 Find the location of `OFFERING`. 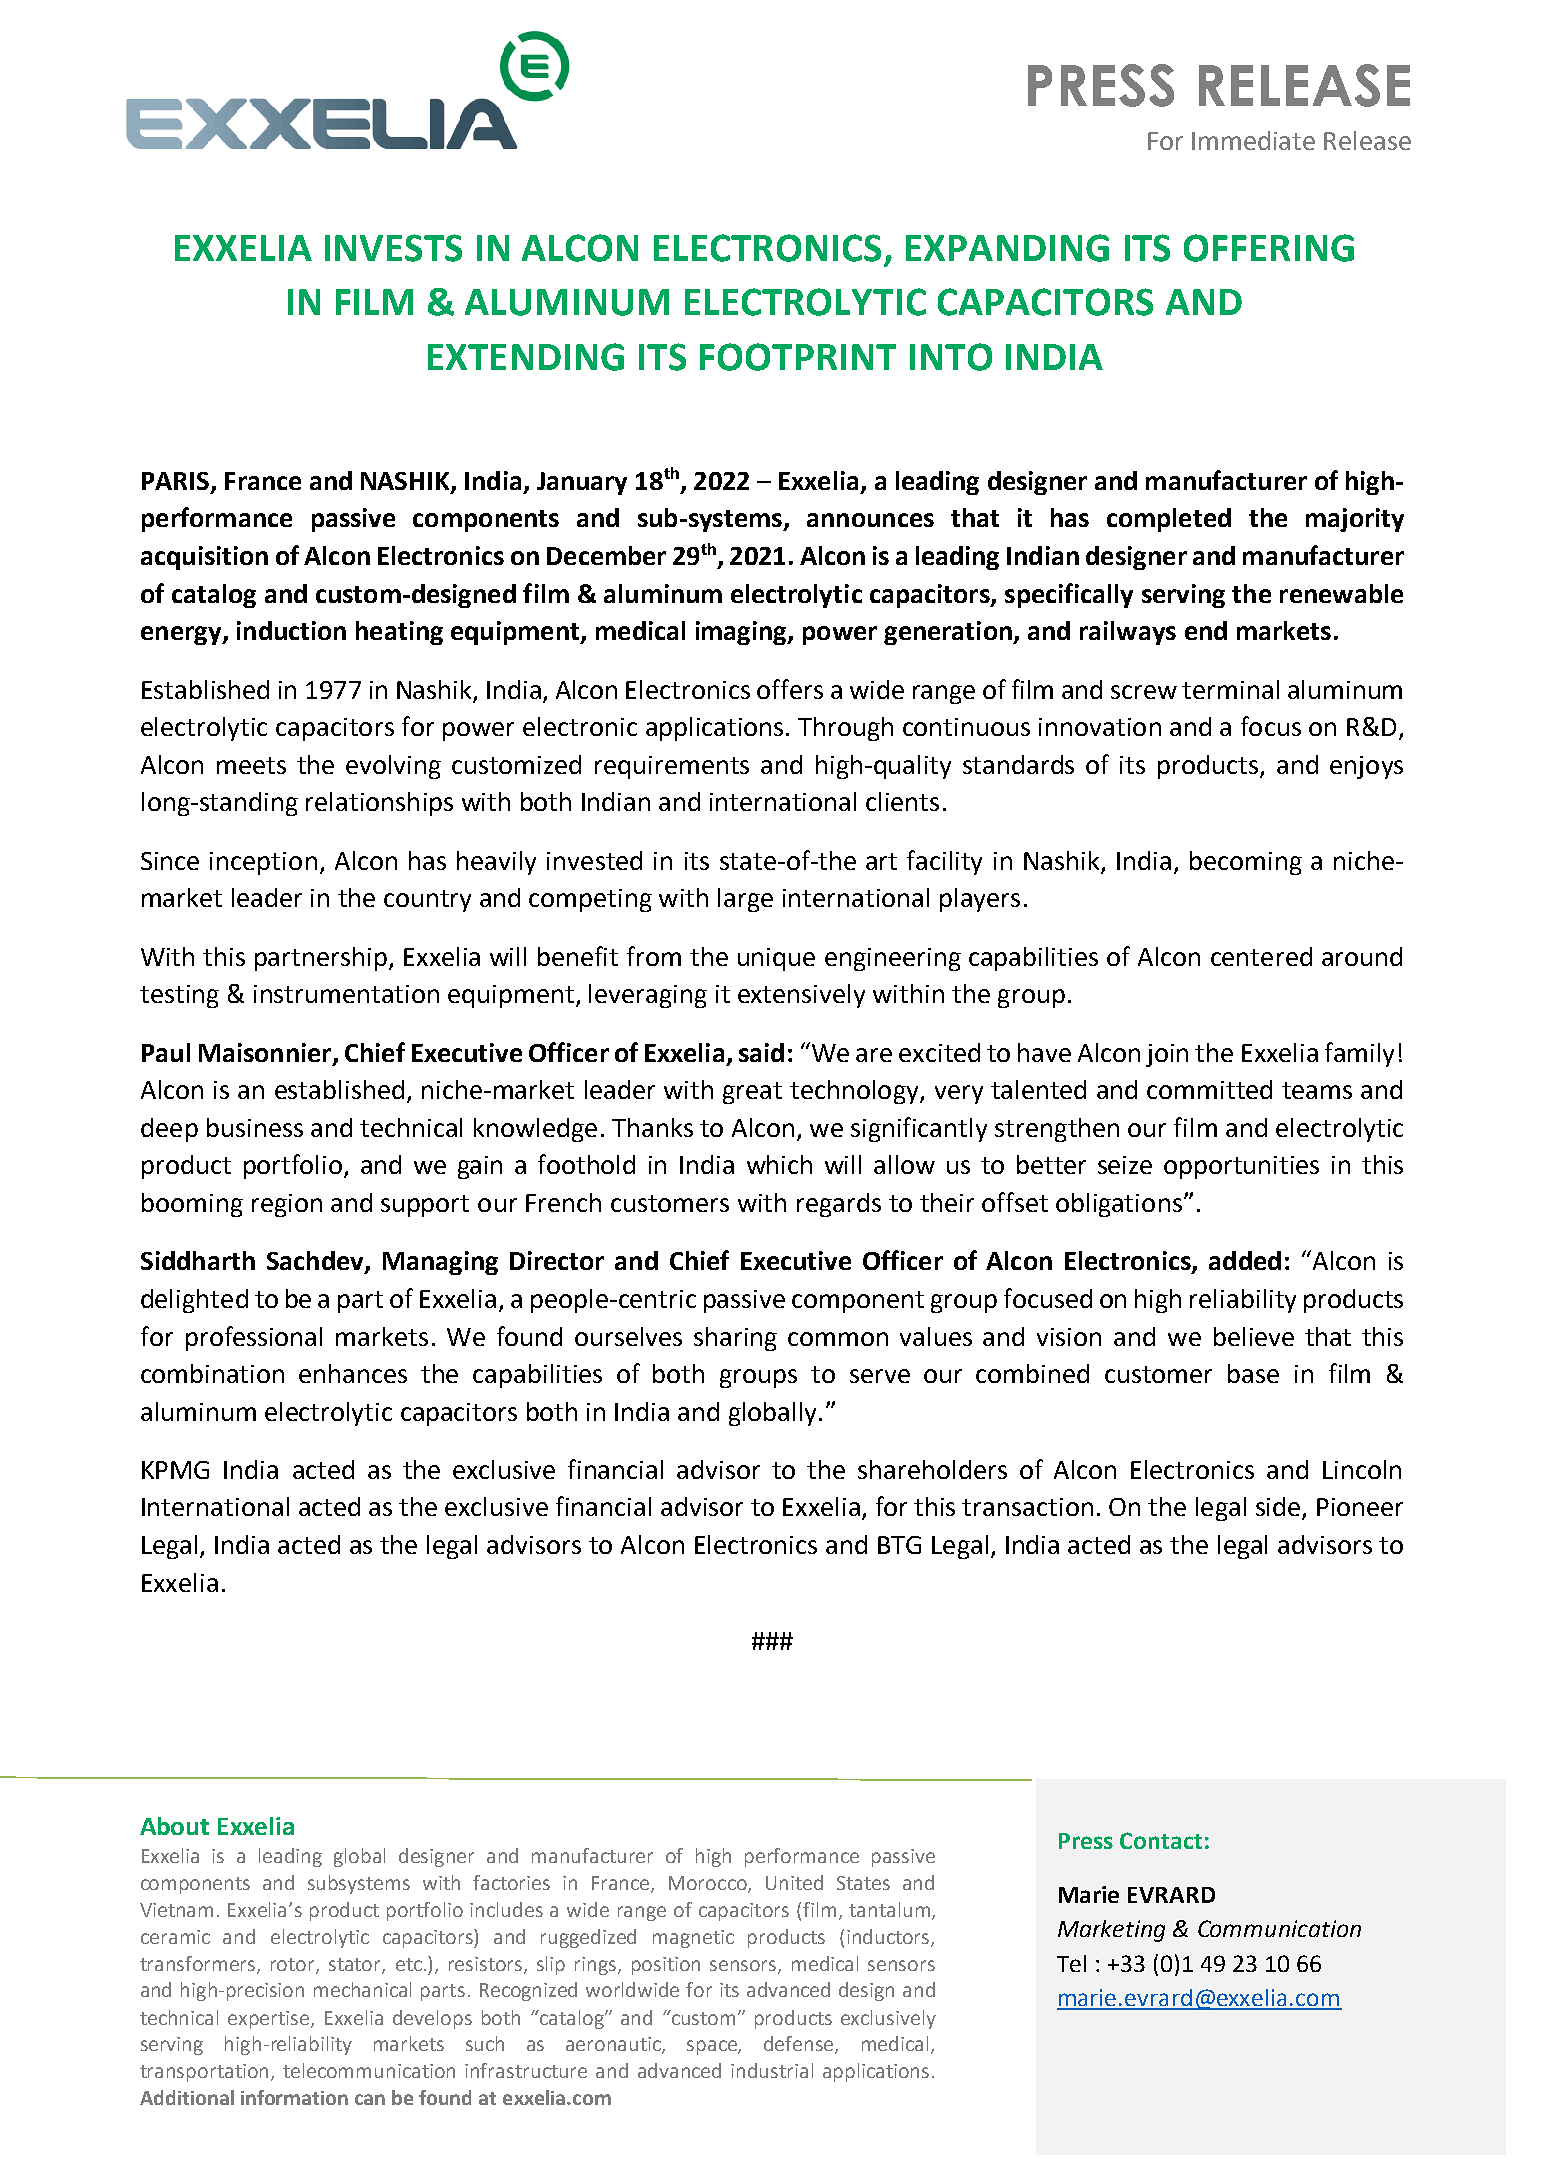

OFFERING is located at coordinates (1269, 248).
